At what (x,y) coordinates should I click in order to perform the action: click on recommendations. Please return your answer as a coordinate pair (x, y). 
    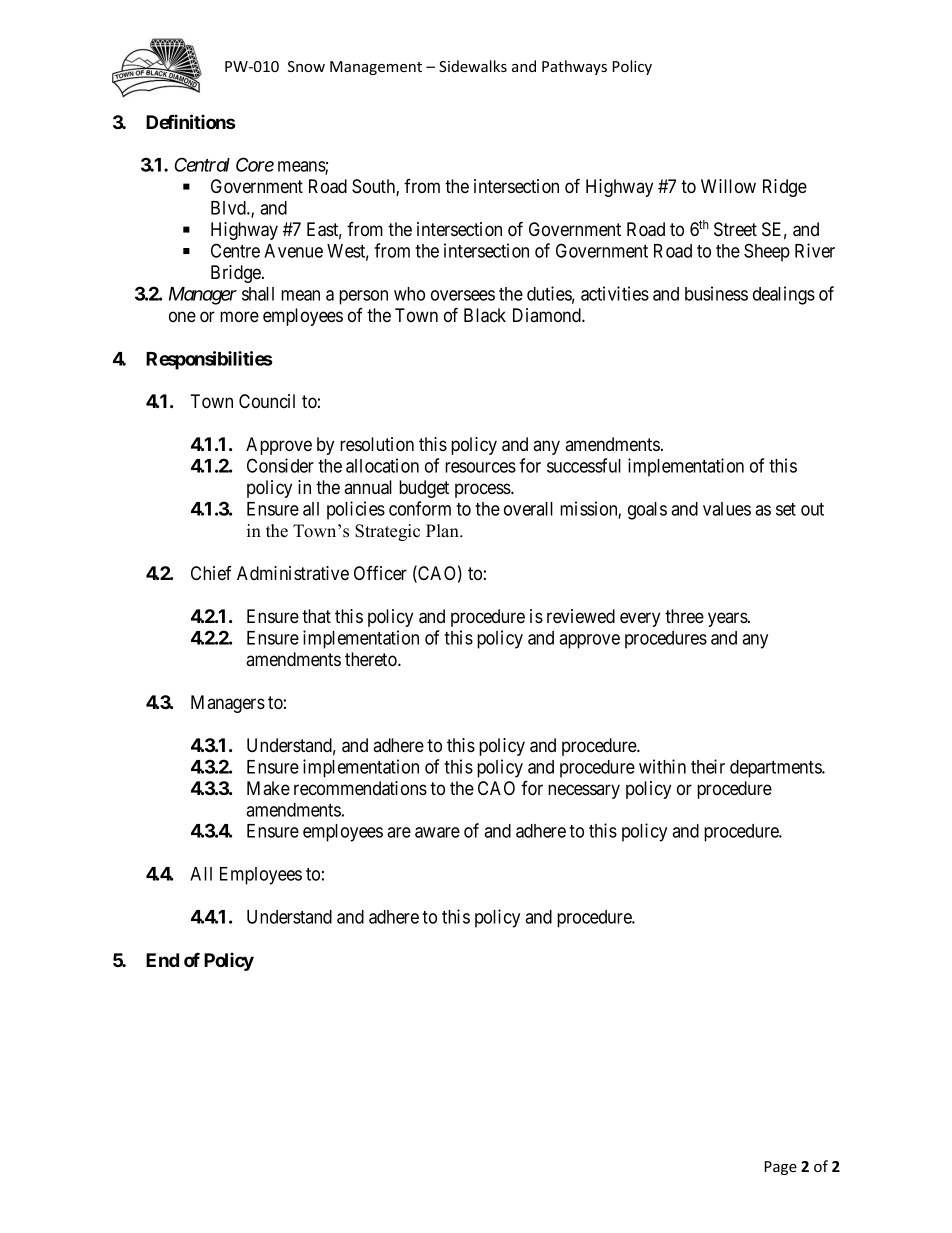
    Looking at the image, I should click on (360, 788).
